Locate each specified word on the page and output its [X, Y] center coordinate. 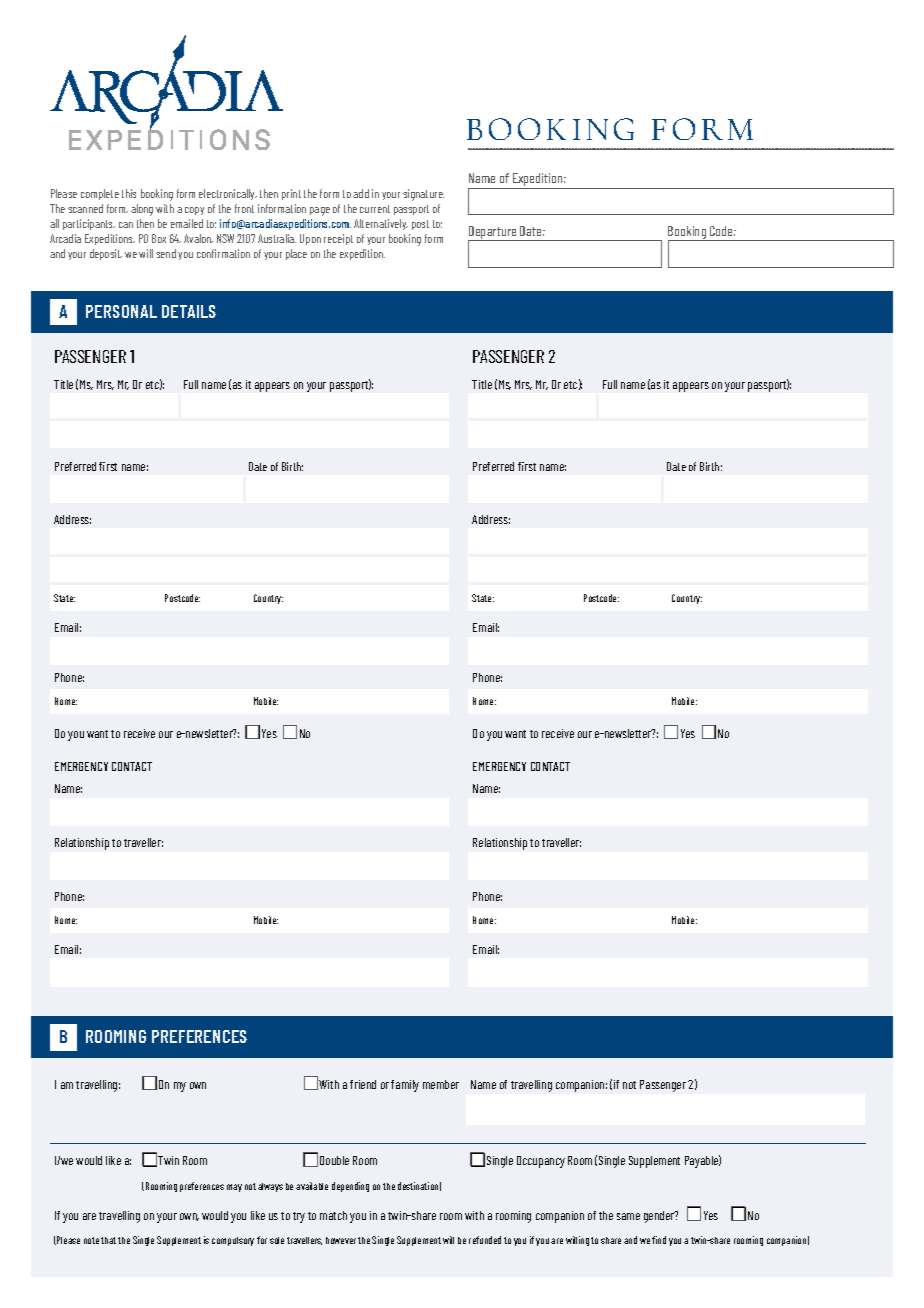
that [108, 1240]
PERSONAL [121, 311]
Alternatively [381, 224]
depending [350, 1187]
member [441, 1084]
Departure [493, 233]
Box [159, 238]
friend [363, 1084]
